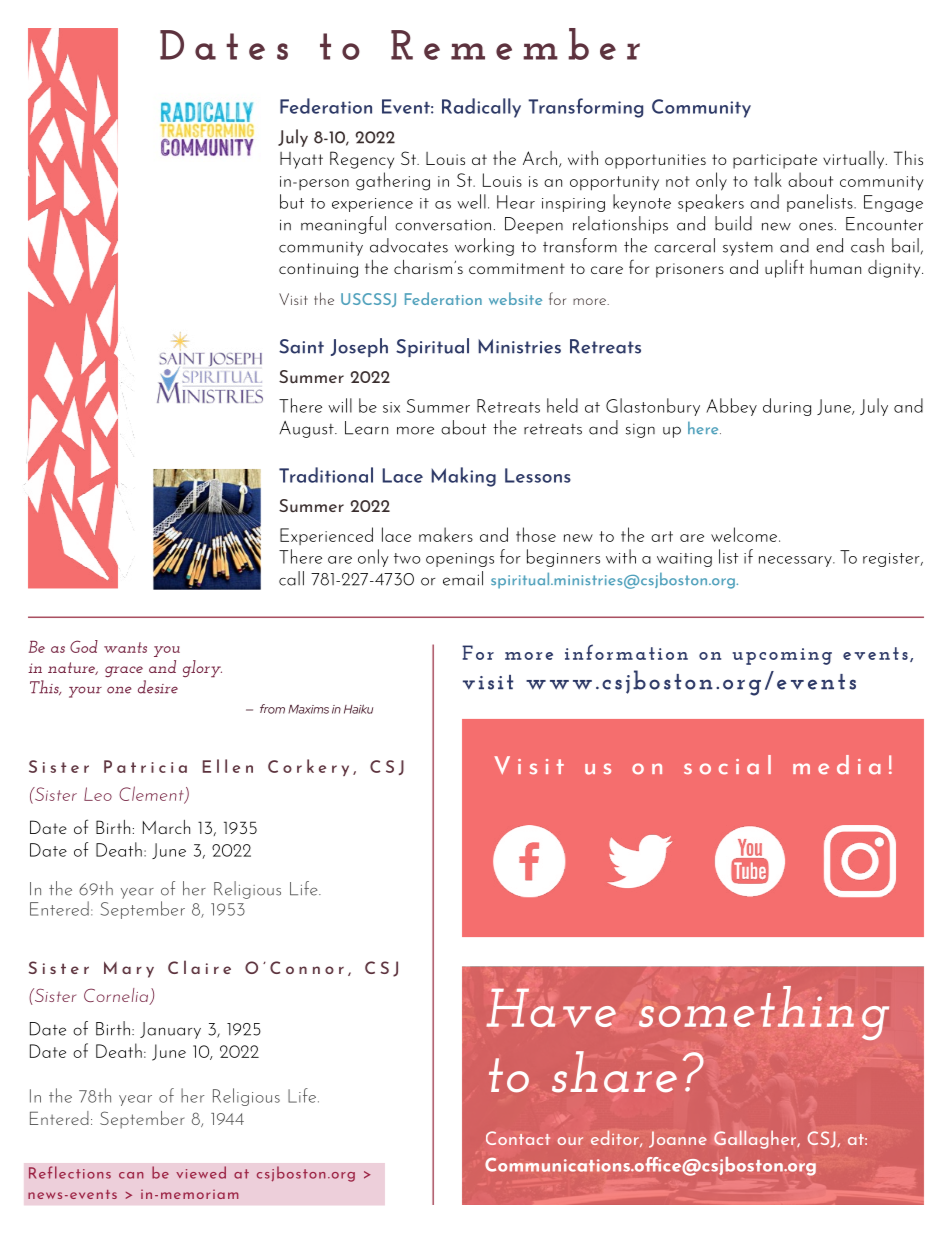 The image size is (952, 1233). What do you see at coordinates (292, 201) in the image?
I see `but` at bounding box center [292, 201].
